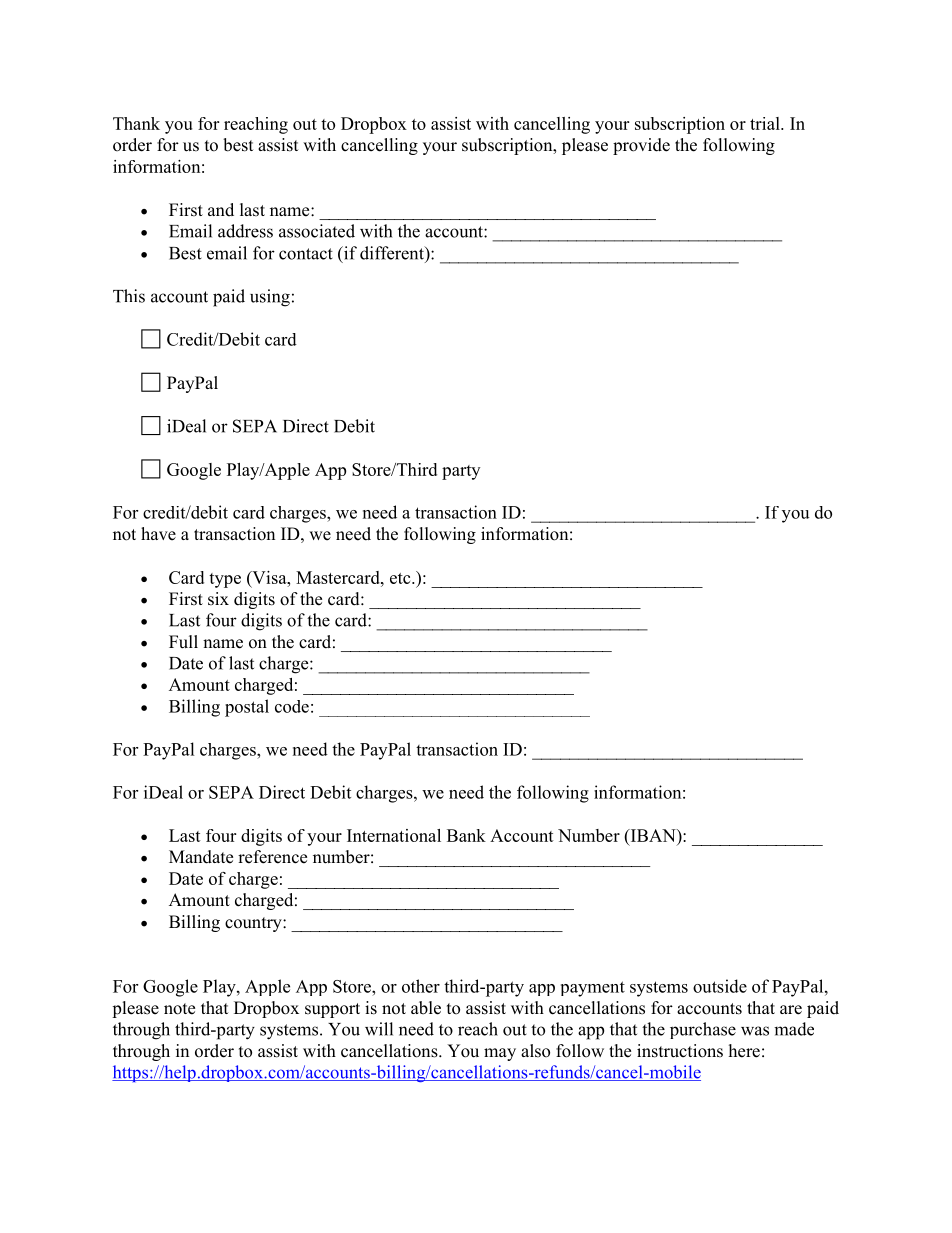 The image size is (952, 1233). What do you see at coordinates (179, 1009) in the document?
I see `note` at bounding box center [179, 1009].
